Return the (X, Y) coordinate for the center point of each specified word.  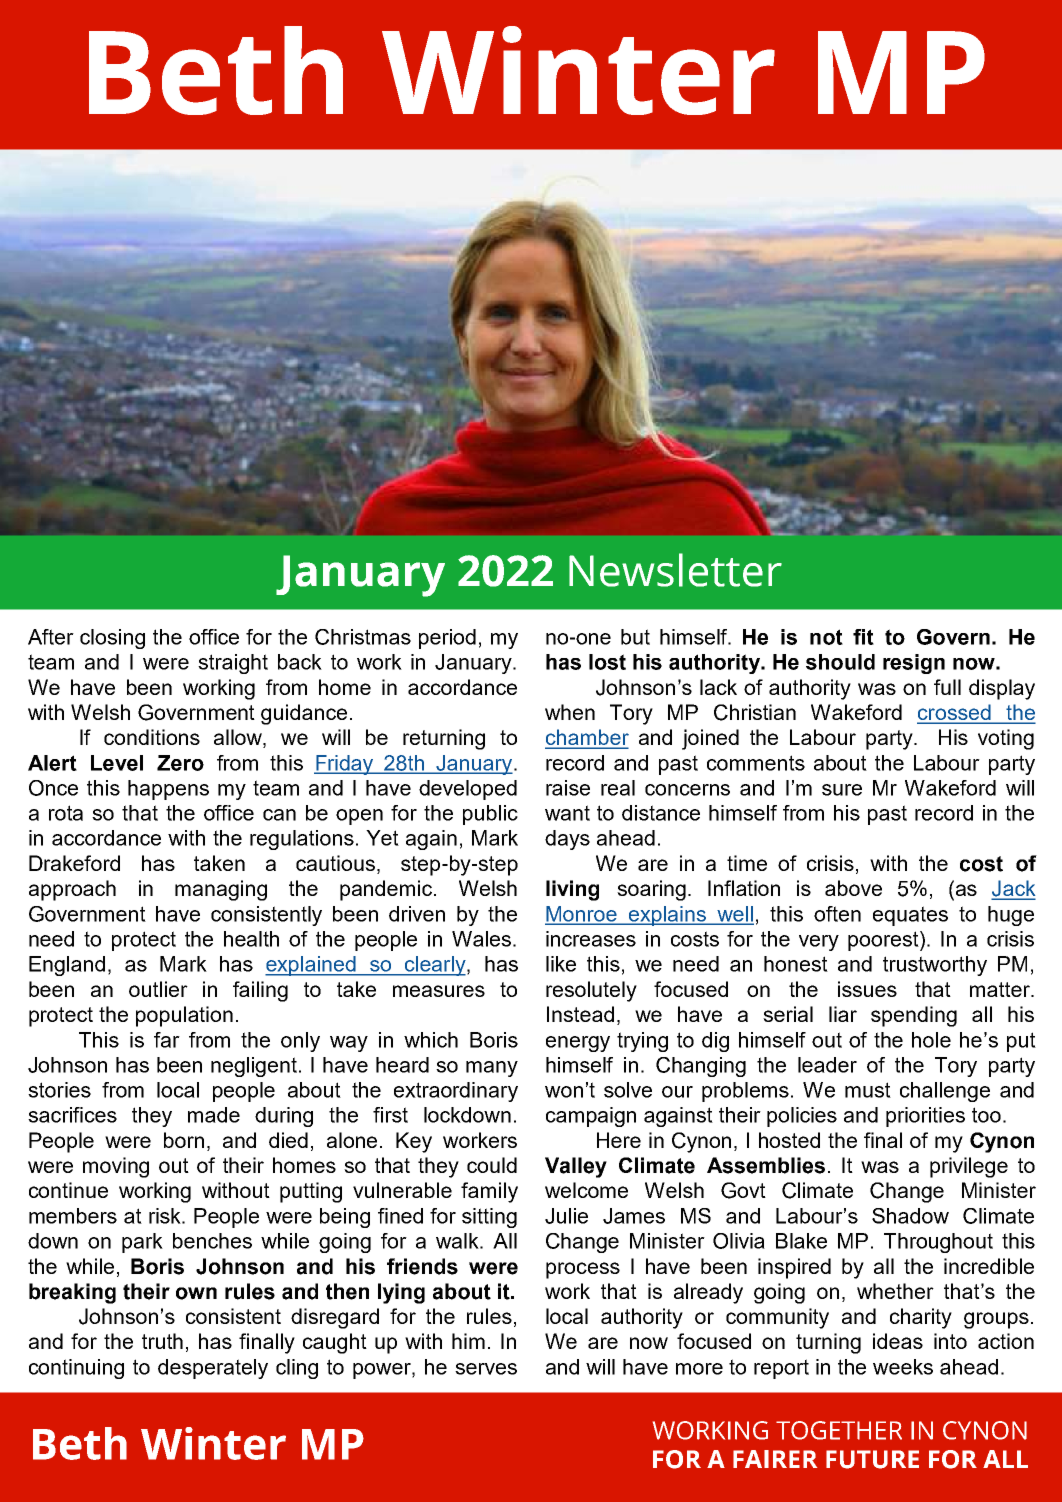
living (572, 890)
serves (486, 1369)
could (492, 1165)
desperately (213, 1369)
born (184, 1140)
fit (863, 637)
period (447, 639)
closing (112, 639)
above (853, 888)
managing (221, 890)
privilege (969, 1167)
